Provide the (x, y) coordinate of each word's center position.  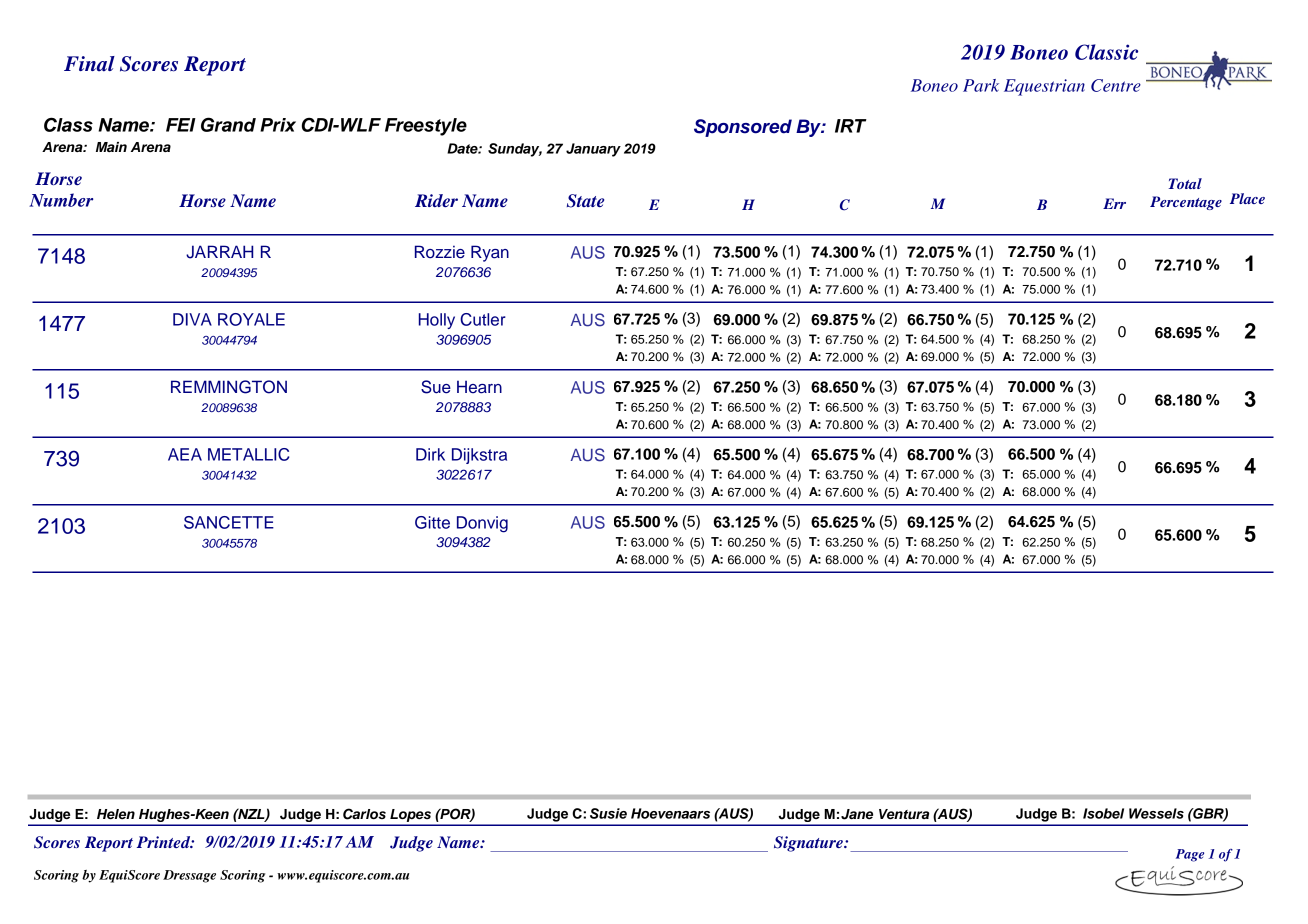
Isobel (1103, 813)
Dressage (189, 876)
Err (1114, 203)
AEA (185, 454)
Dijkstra (479, 456)
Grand (228, 124)
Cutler (483, 319)
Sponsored (743, 128)
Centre (1116, 85)
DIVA (192, 319)
